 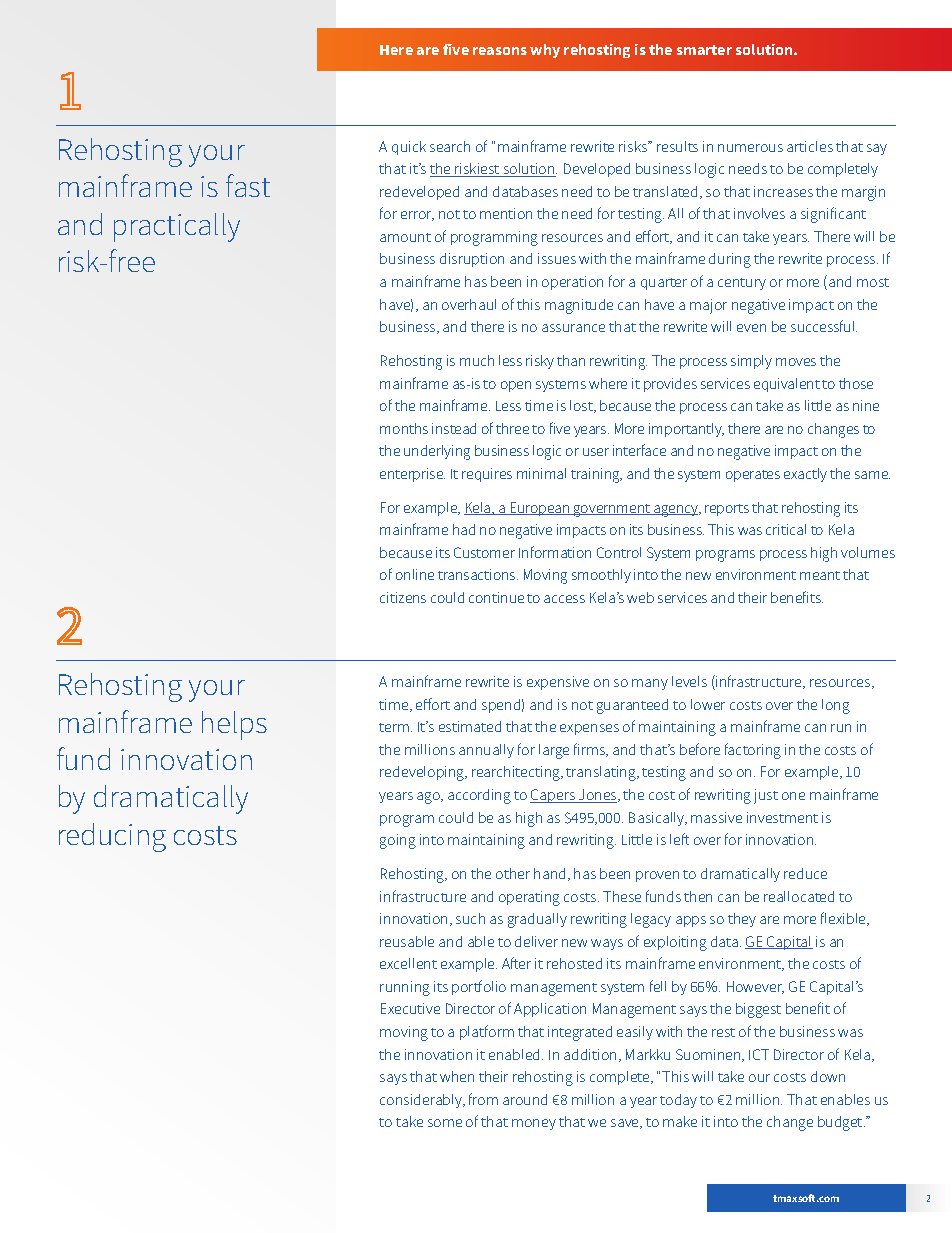 I want to click on reasons, so click(x=500, y=51).
